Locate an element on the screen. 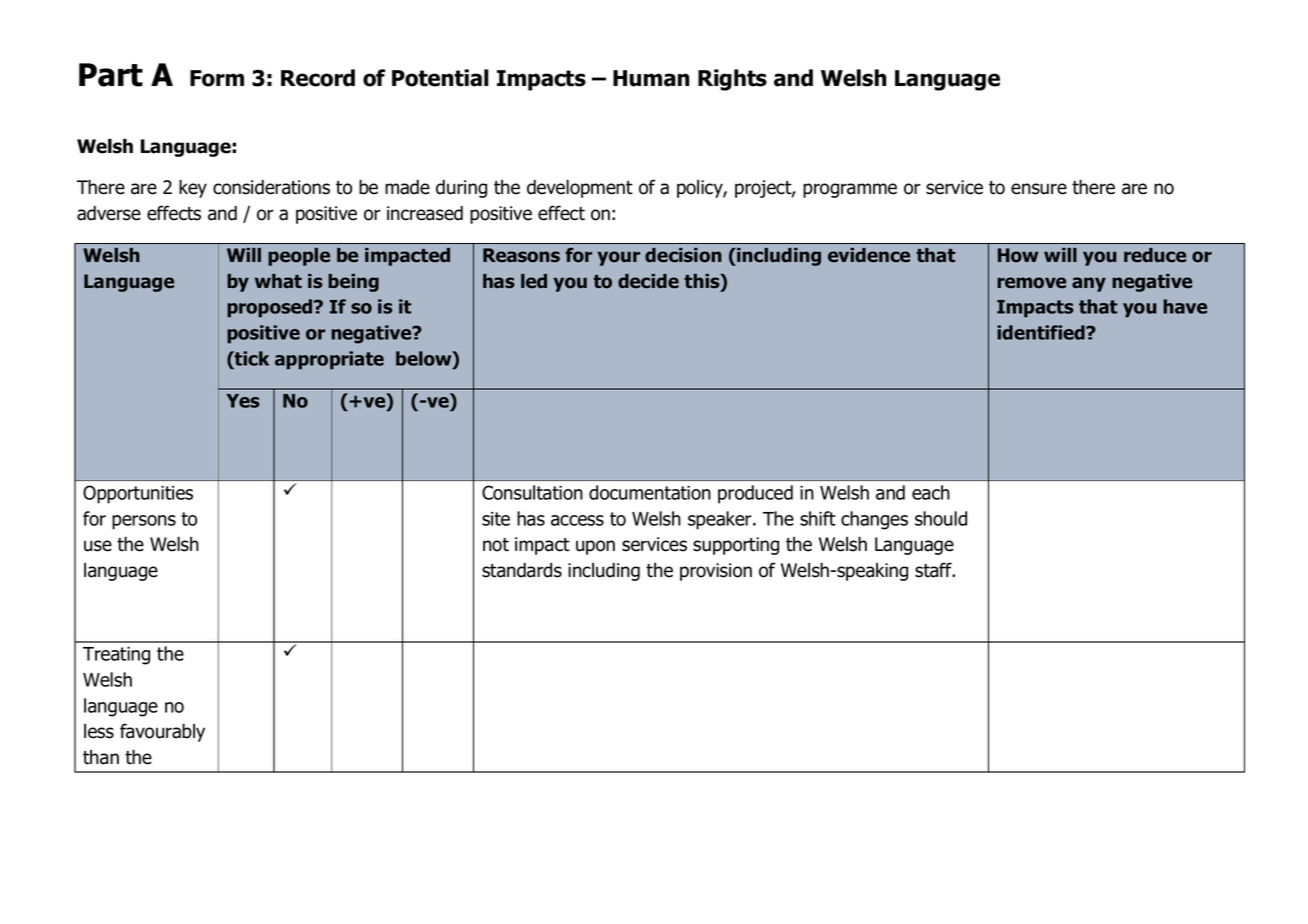 The height and width of the screenshot is (924, 1308). should is located at coordinates (941, 518).
